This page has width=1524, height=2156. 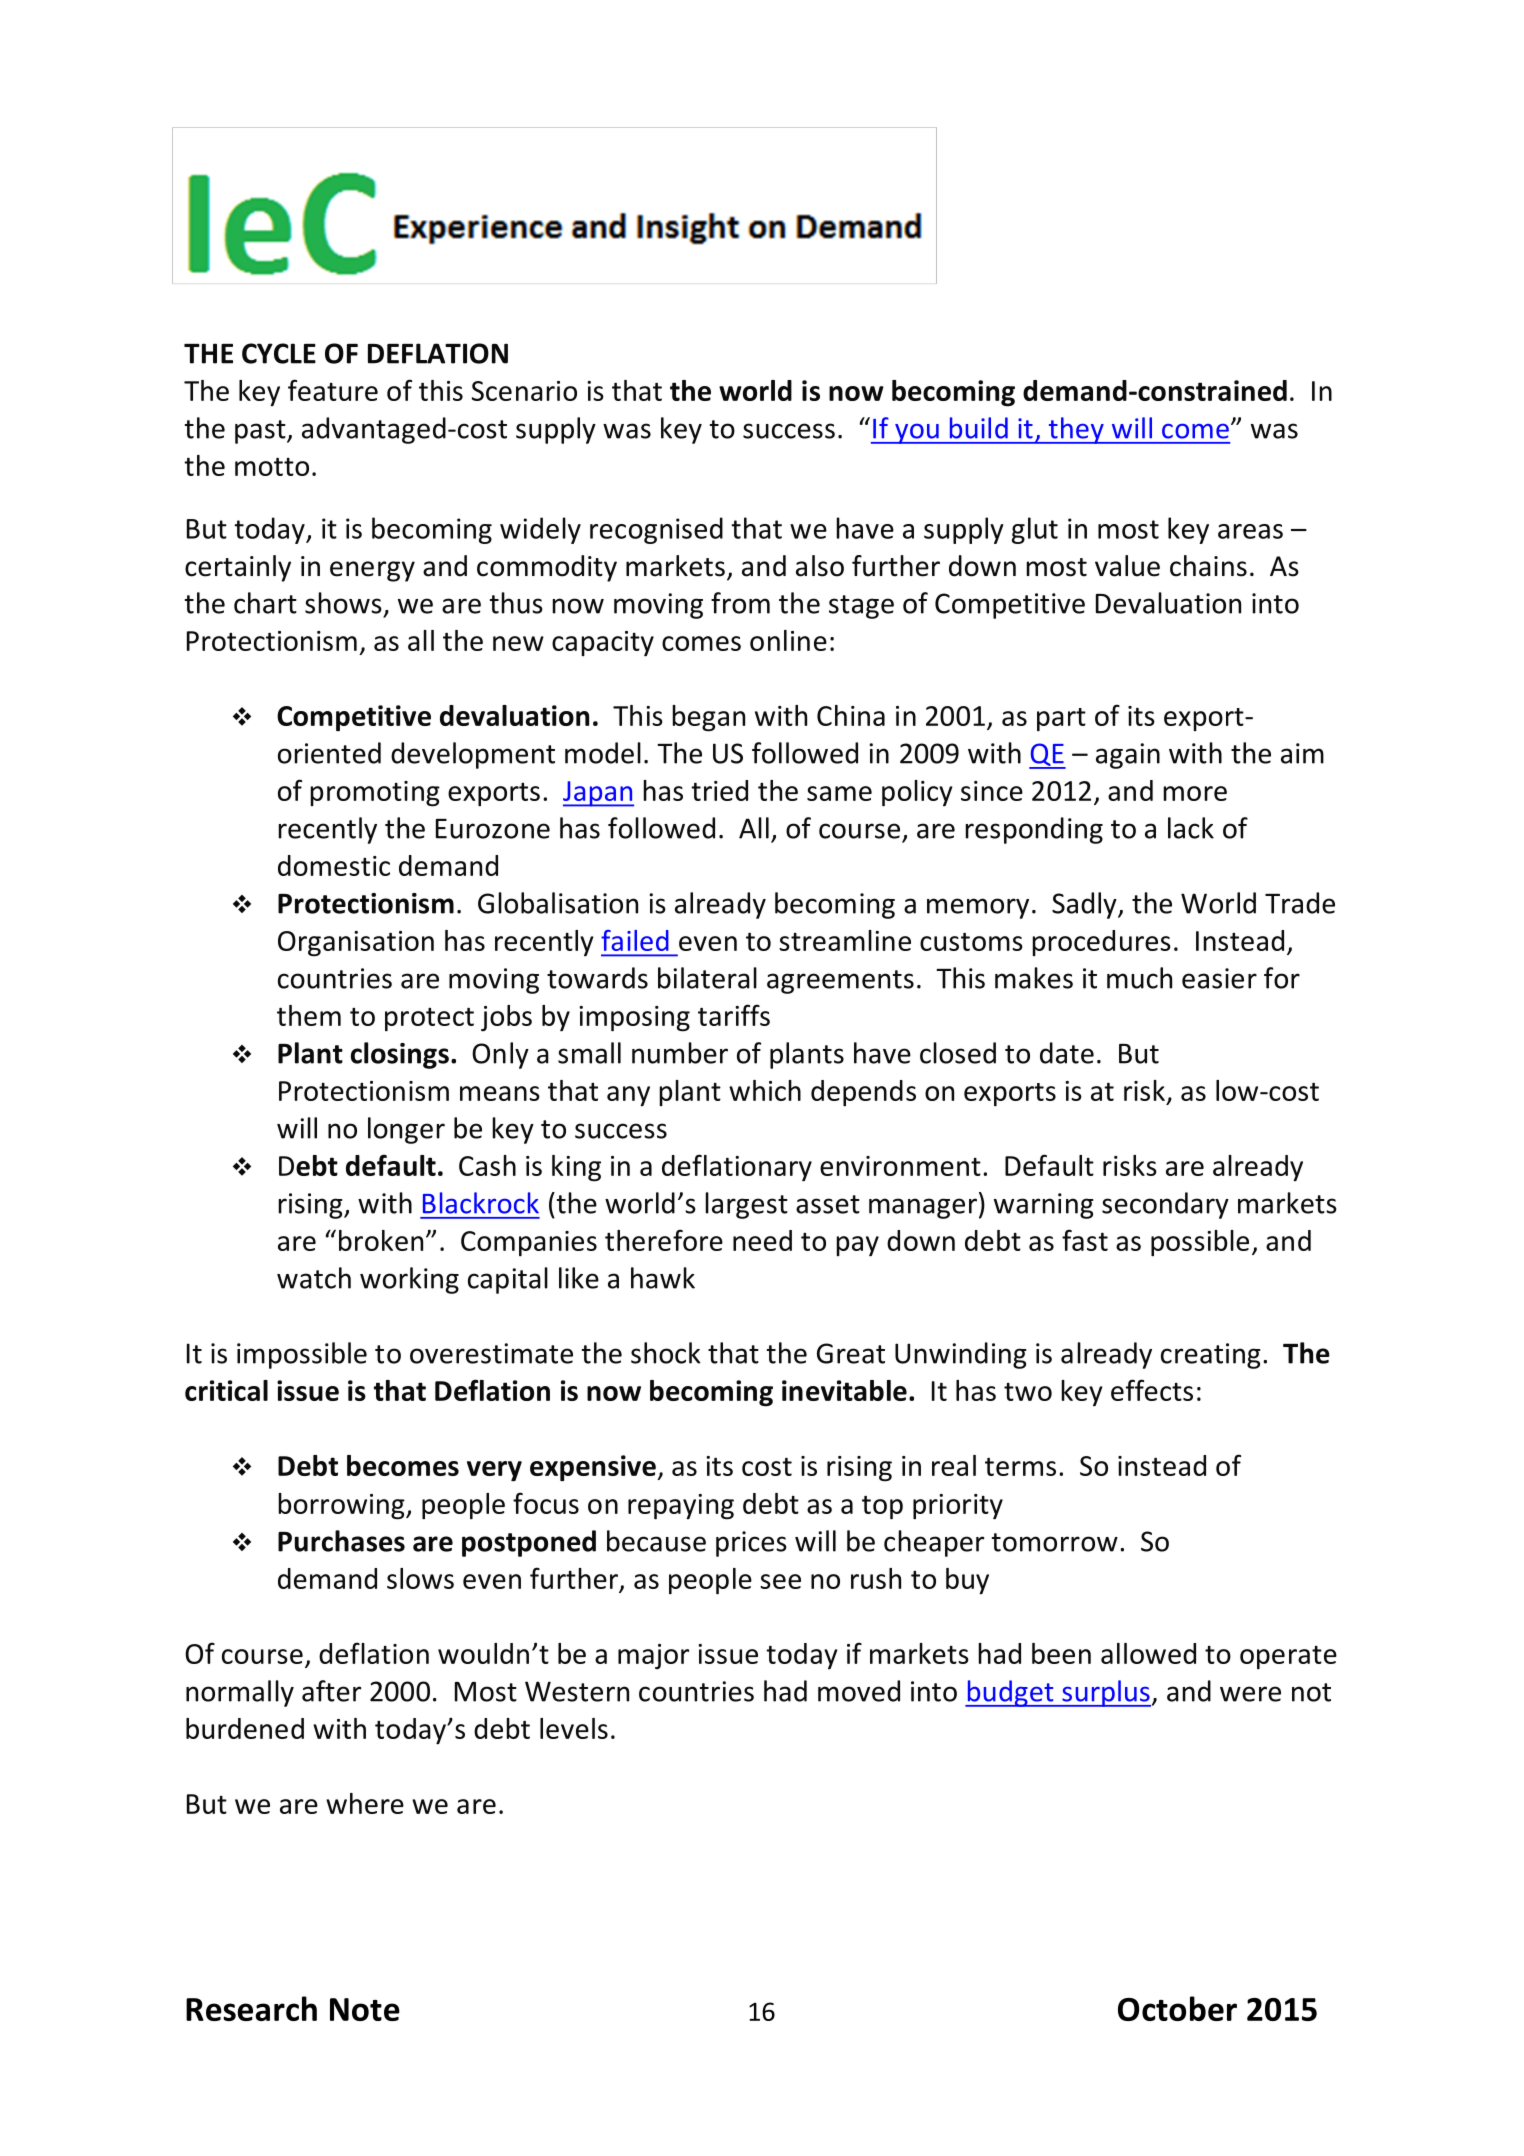 What do you see at coordinates (314, 1278) in the page?
I see `watch` at bounding box center [314, 1278].
